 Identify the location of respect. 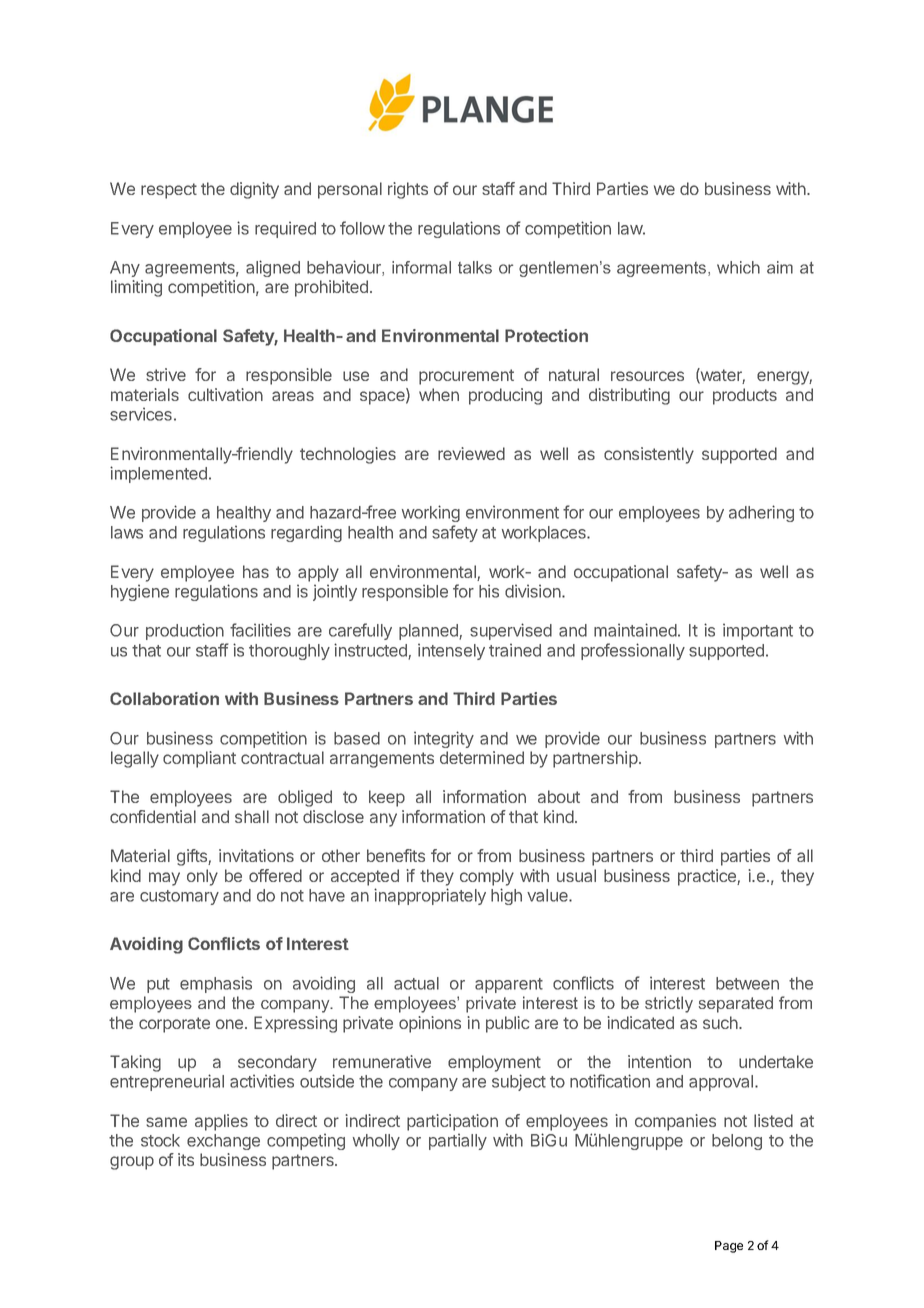
(169, 191).
